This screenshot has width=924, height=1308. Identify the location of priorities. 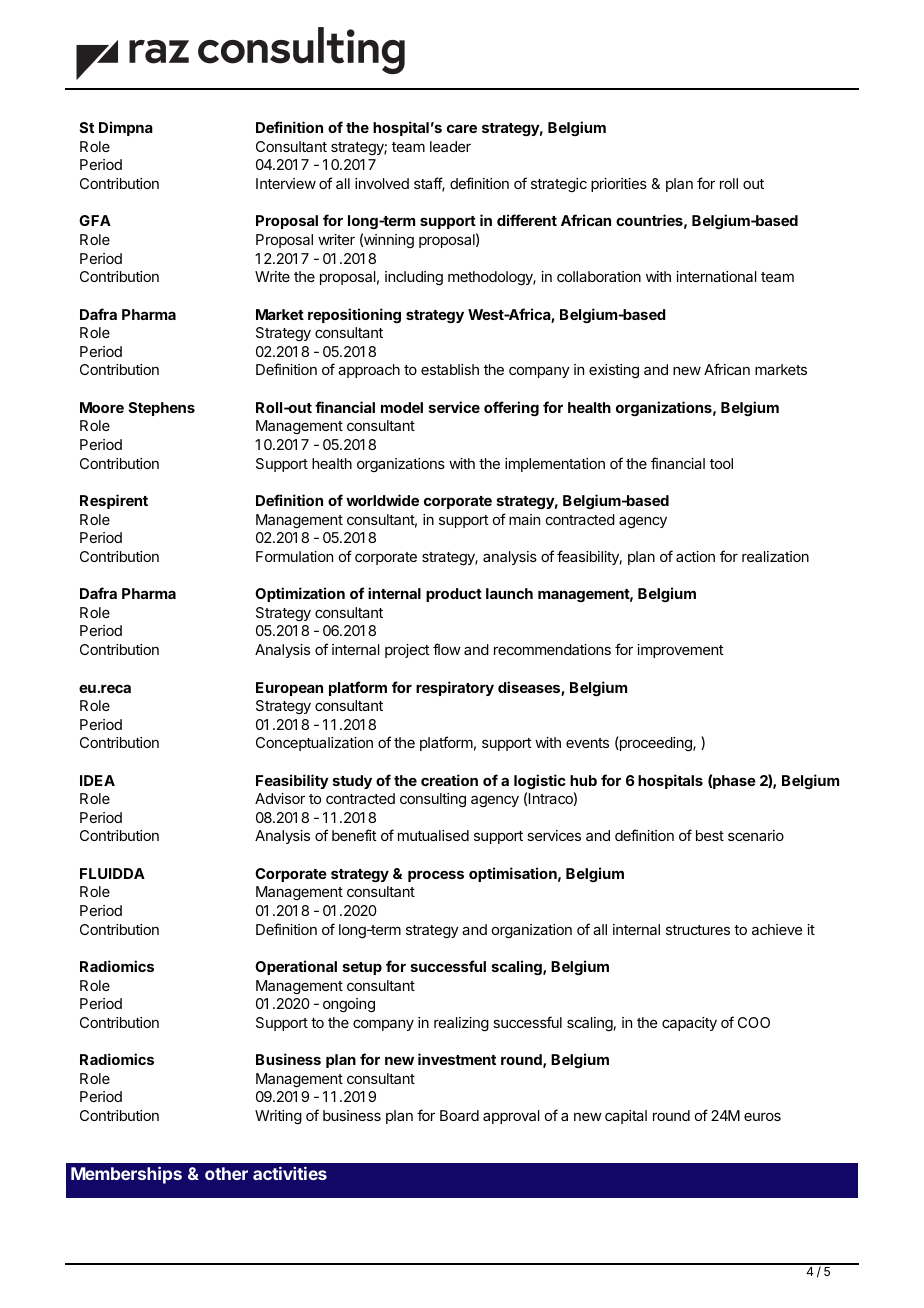
(619, 185).
